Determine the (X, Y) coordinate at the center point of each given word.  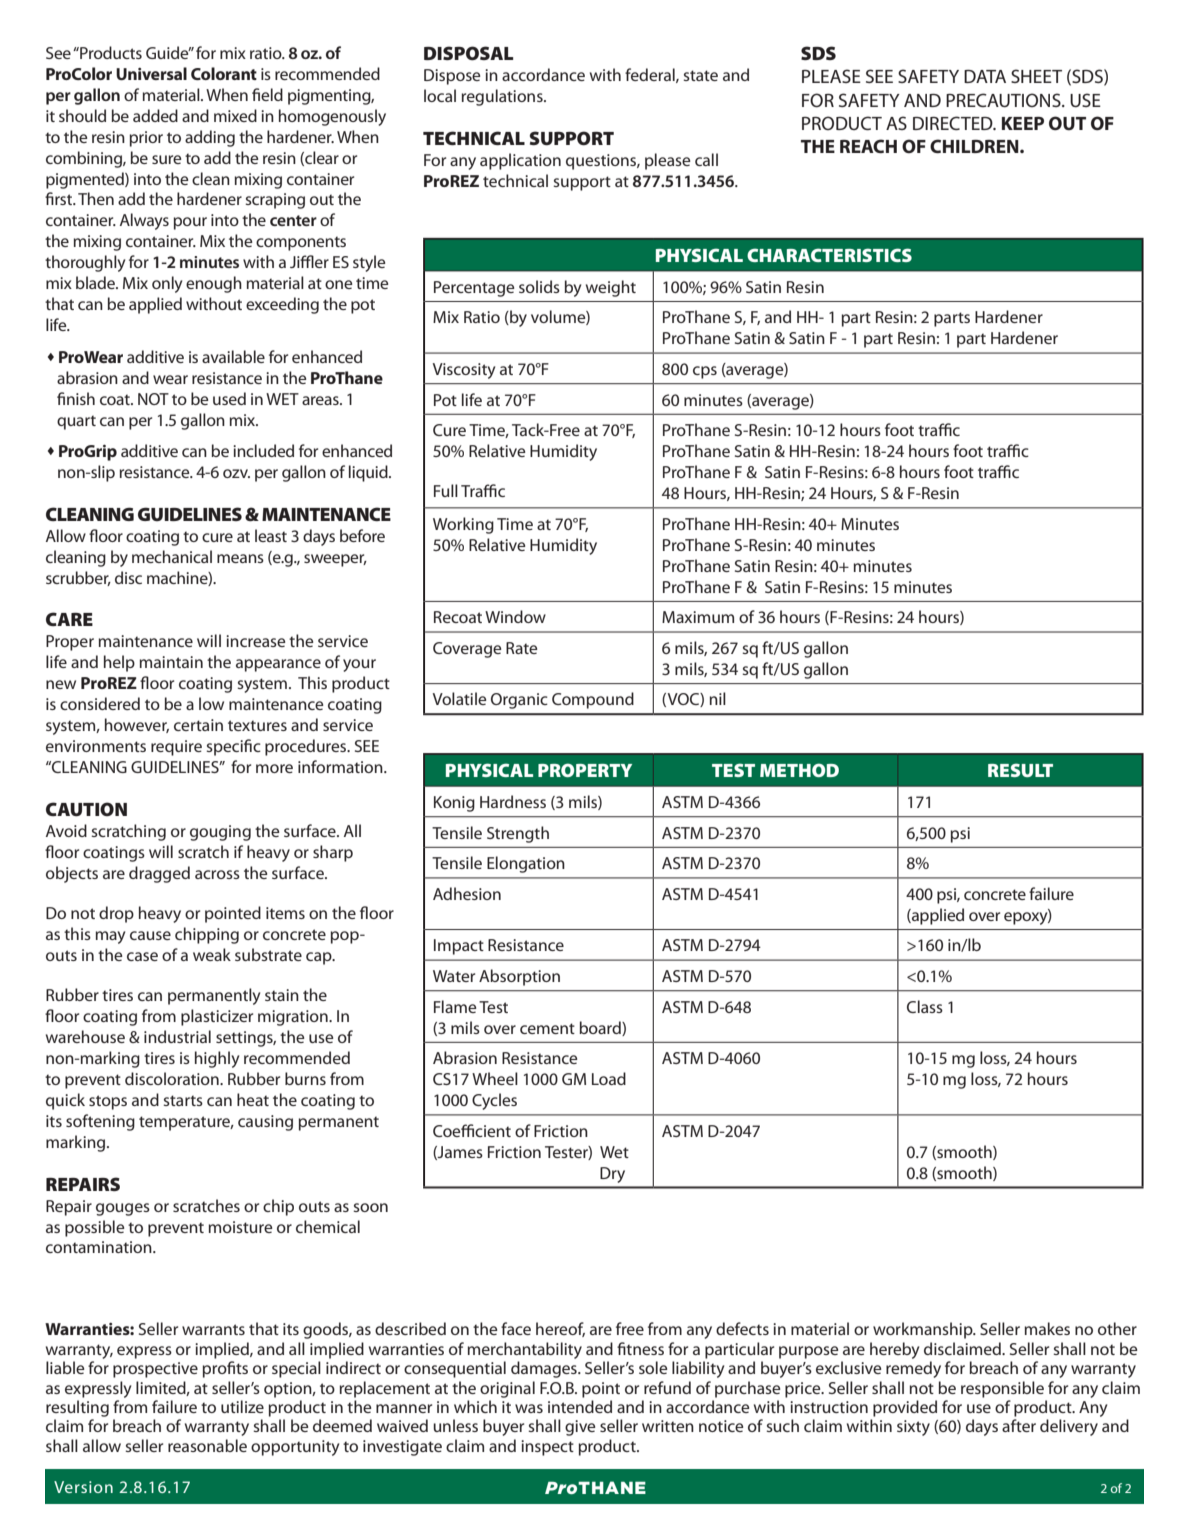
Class (925, 1006)
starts (183, 1100)
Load (609, 1078)
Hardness (513, 801)
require (176, 748)
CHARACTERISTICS (829, 255)
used (229, 398)
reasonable (207, 1445)
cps (705, 372)
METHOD (799, 770)
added (155, 115)
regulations (503, 97)
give (580, 1428)
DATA (985, 76)
